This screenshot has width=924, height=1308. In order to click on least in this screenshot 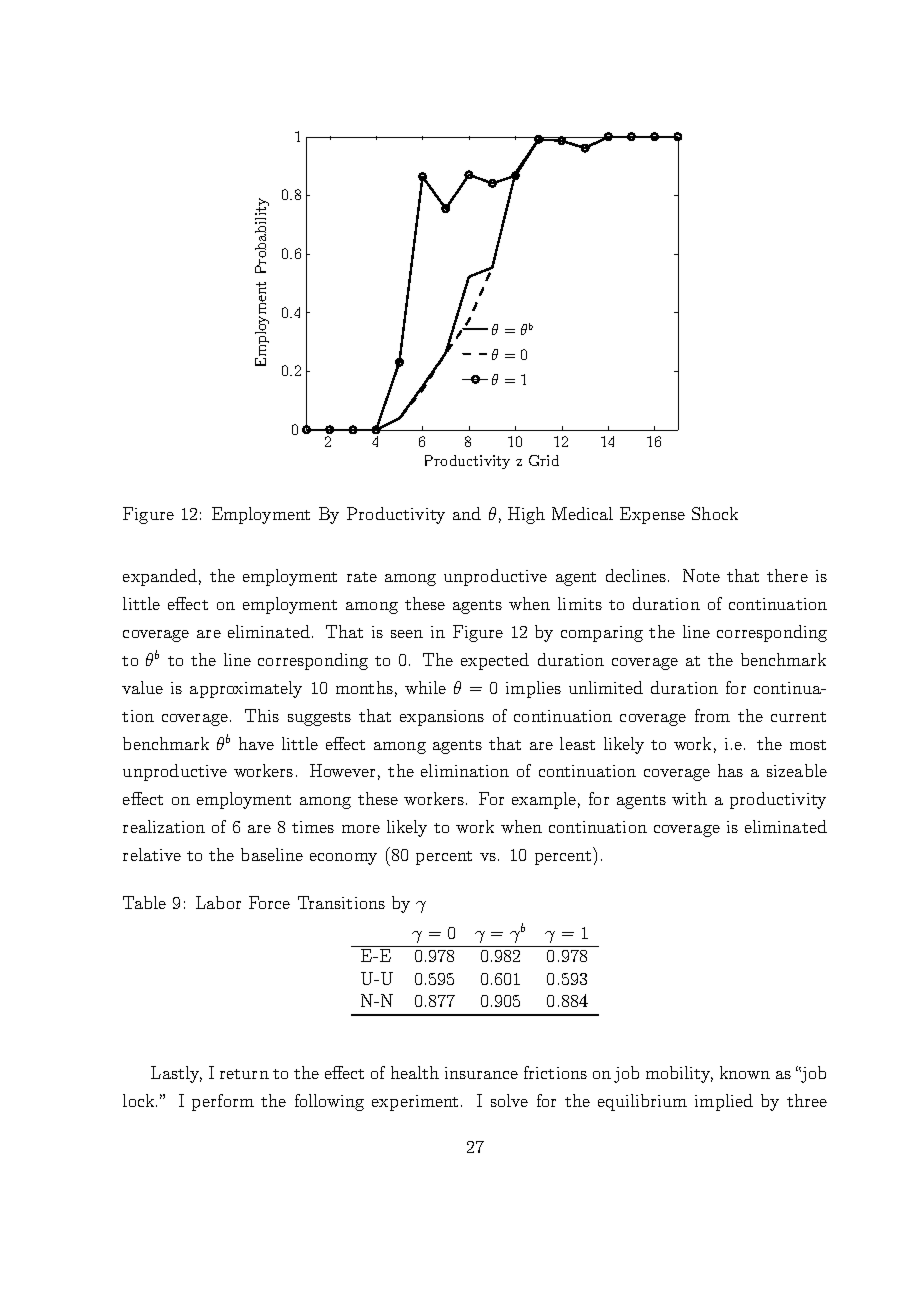, I will do `click(577, 743)`.
